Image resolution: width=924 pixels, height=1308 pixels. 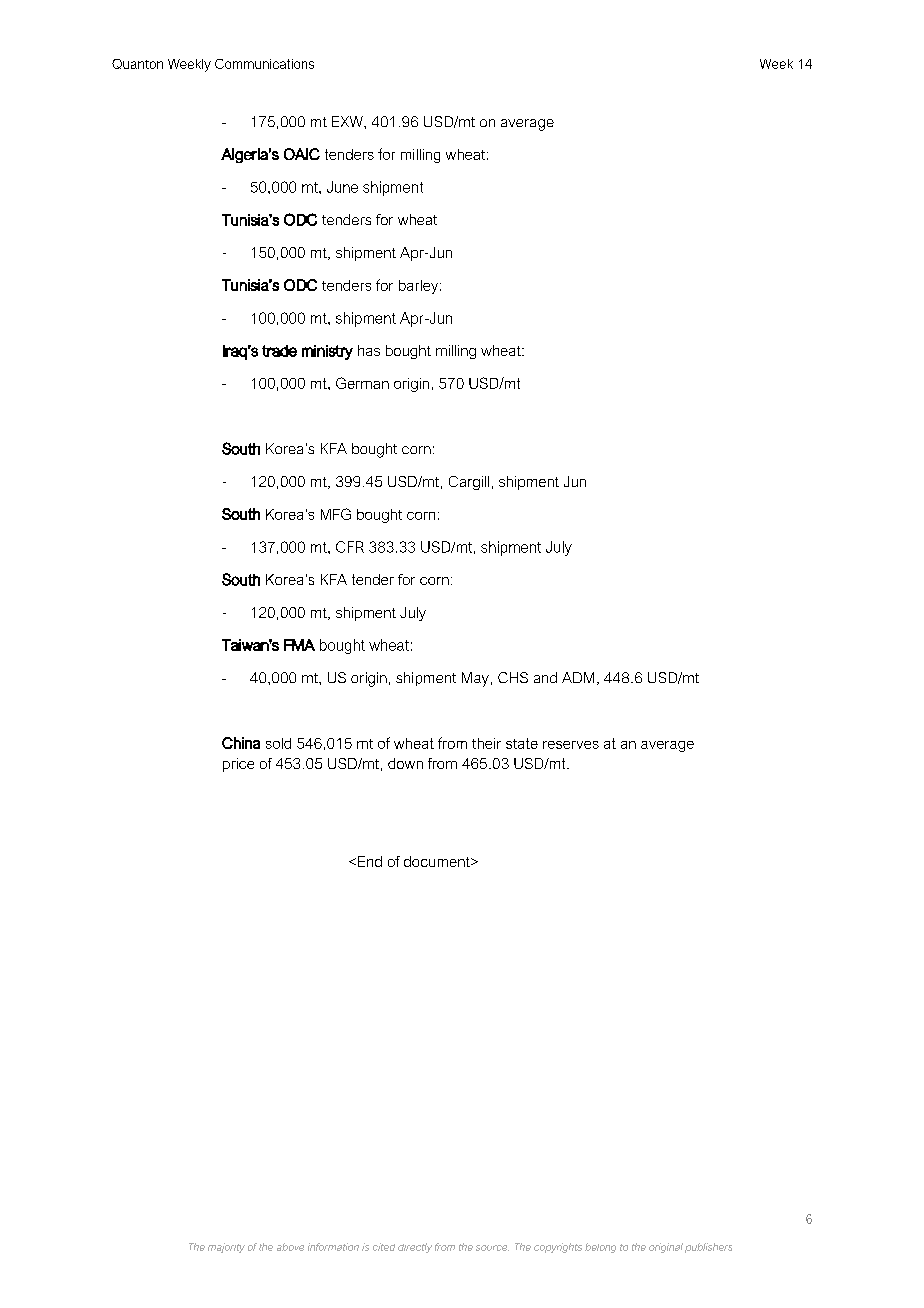 I want to click on price, so click(x=238, y=765).
